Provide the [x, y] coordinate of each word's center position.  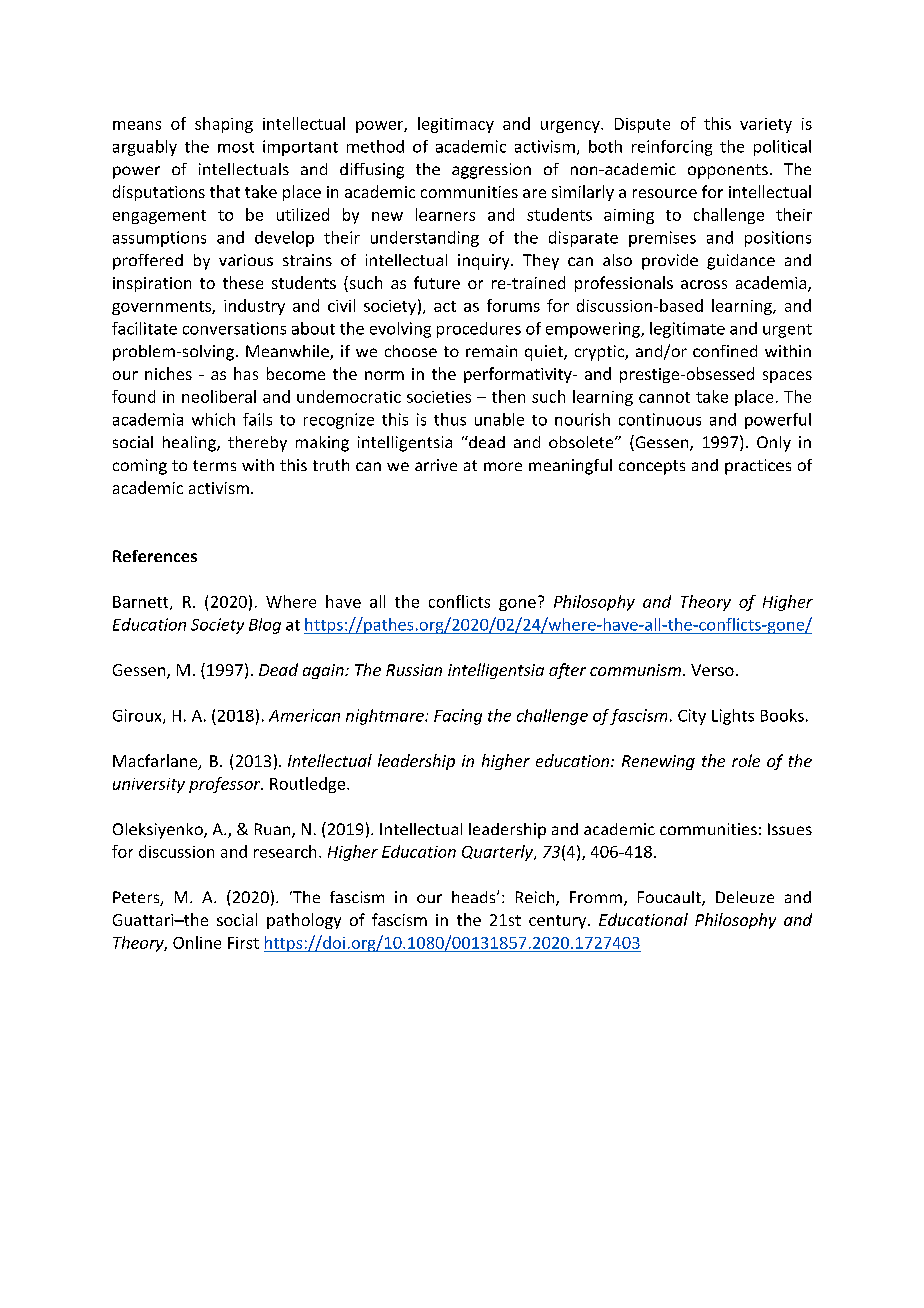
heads [475, 897]
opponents [728, 171]
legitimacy [456, 125]
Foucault [670, 898]
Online [197, 942]
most [236, 147]
